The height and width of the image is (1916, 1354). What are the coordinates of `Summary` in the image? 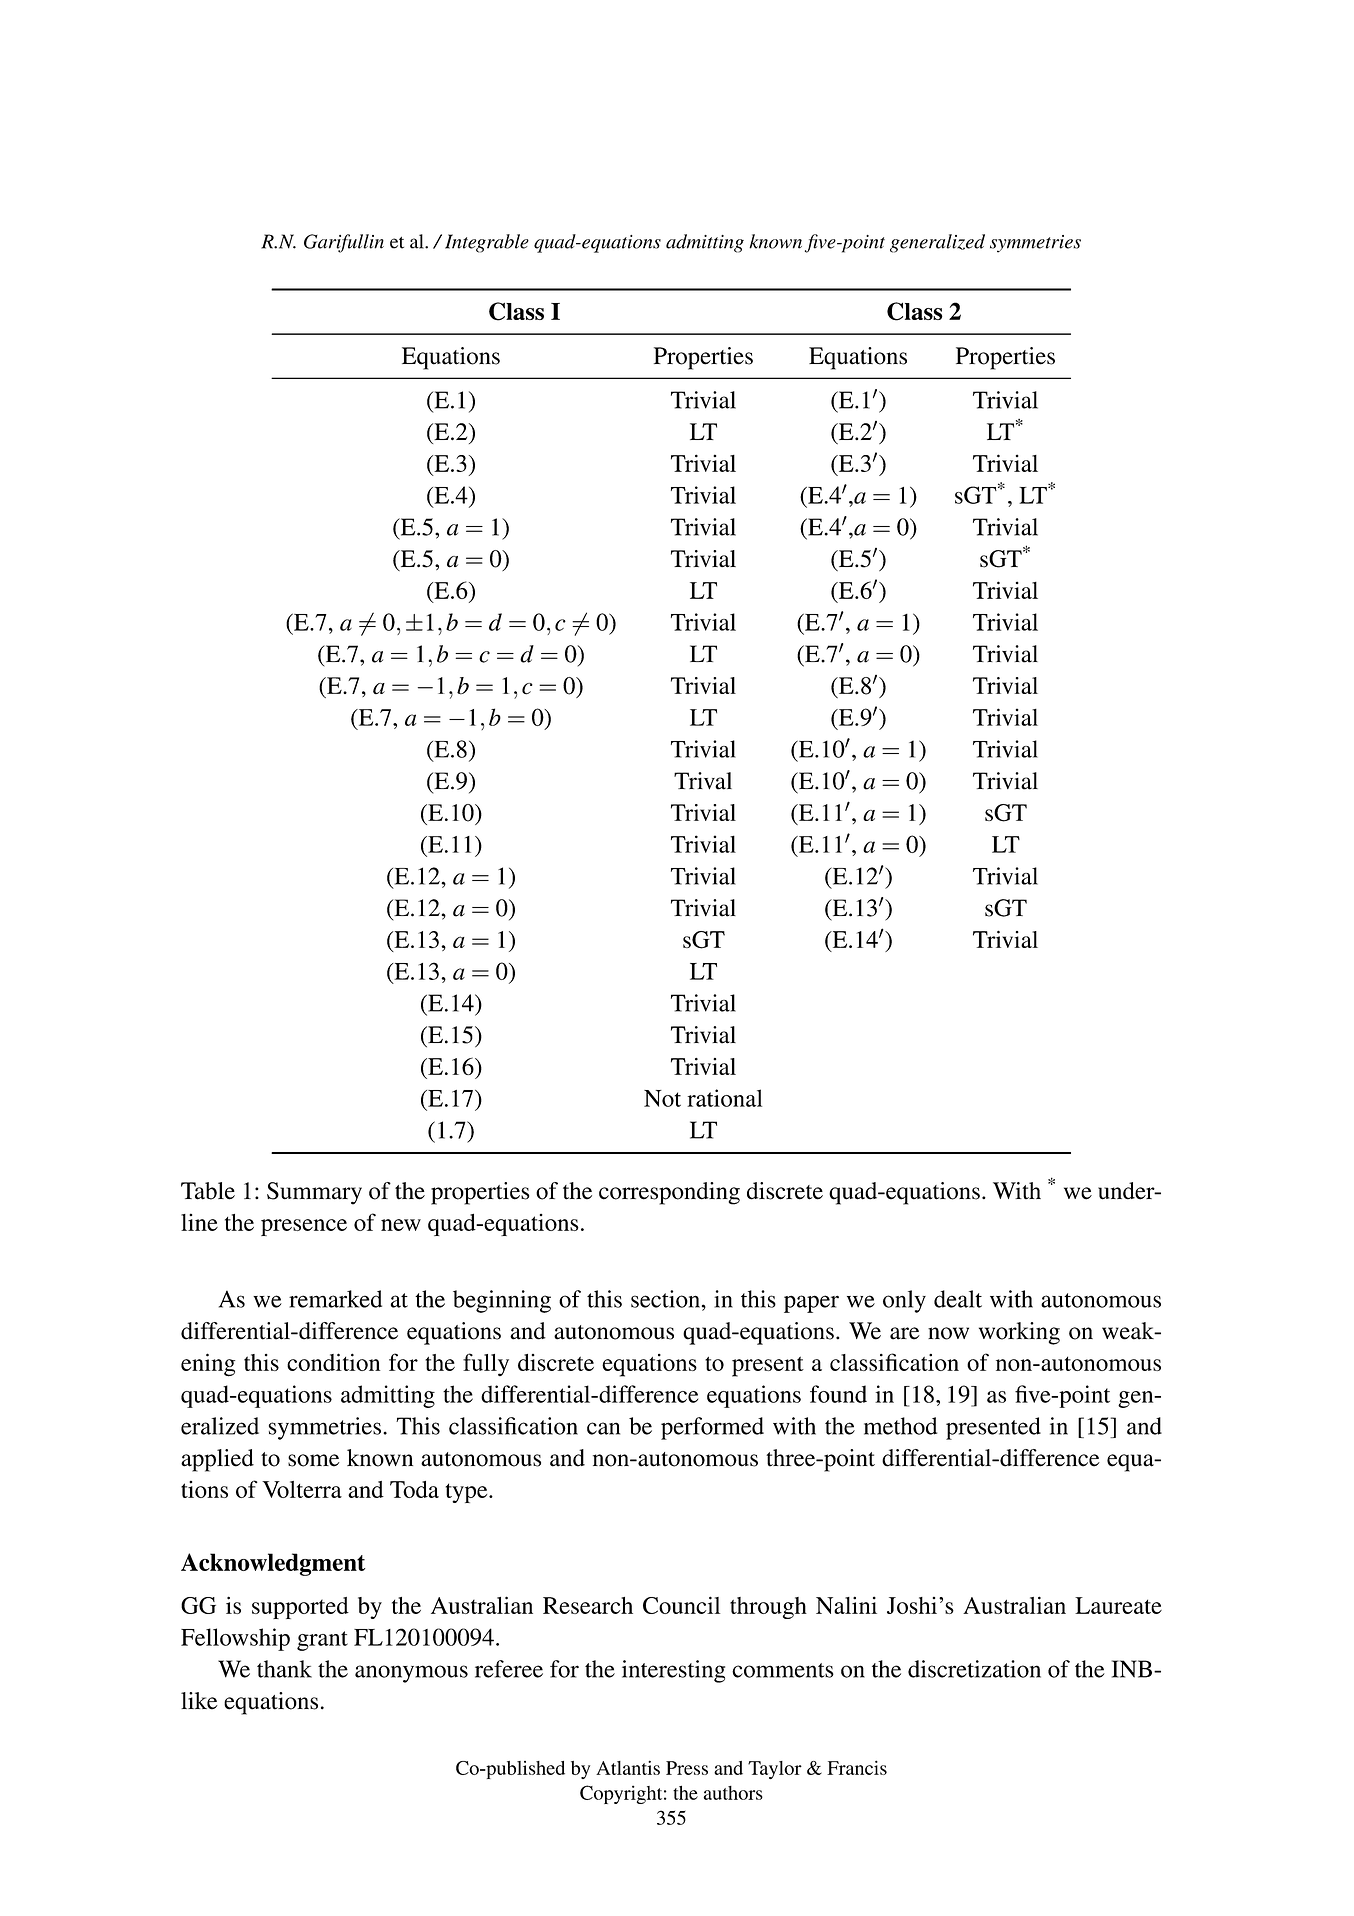 It's located at (314, 1193).
